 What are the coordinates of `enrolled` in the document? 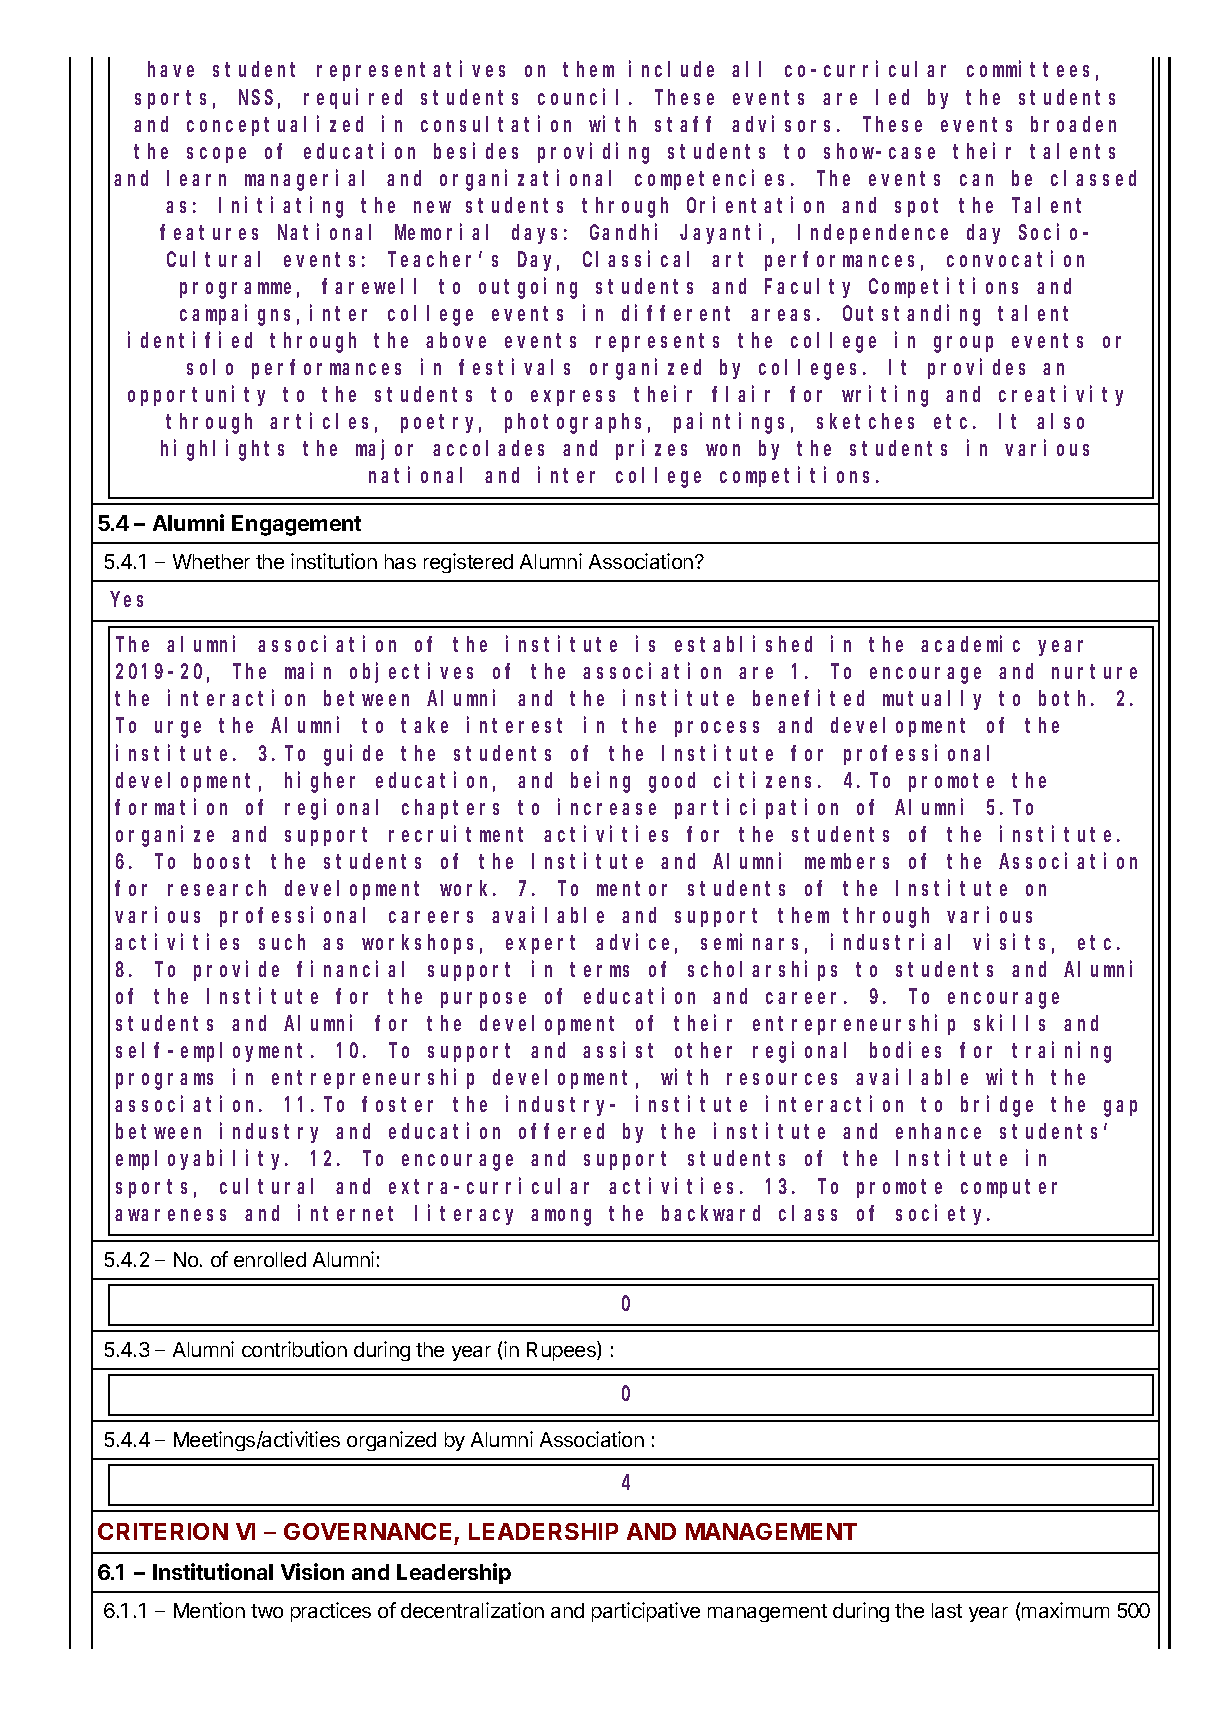 It's located at (270, 1259).
